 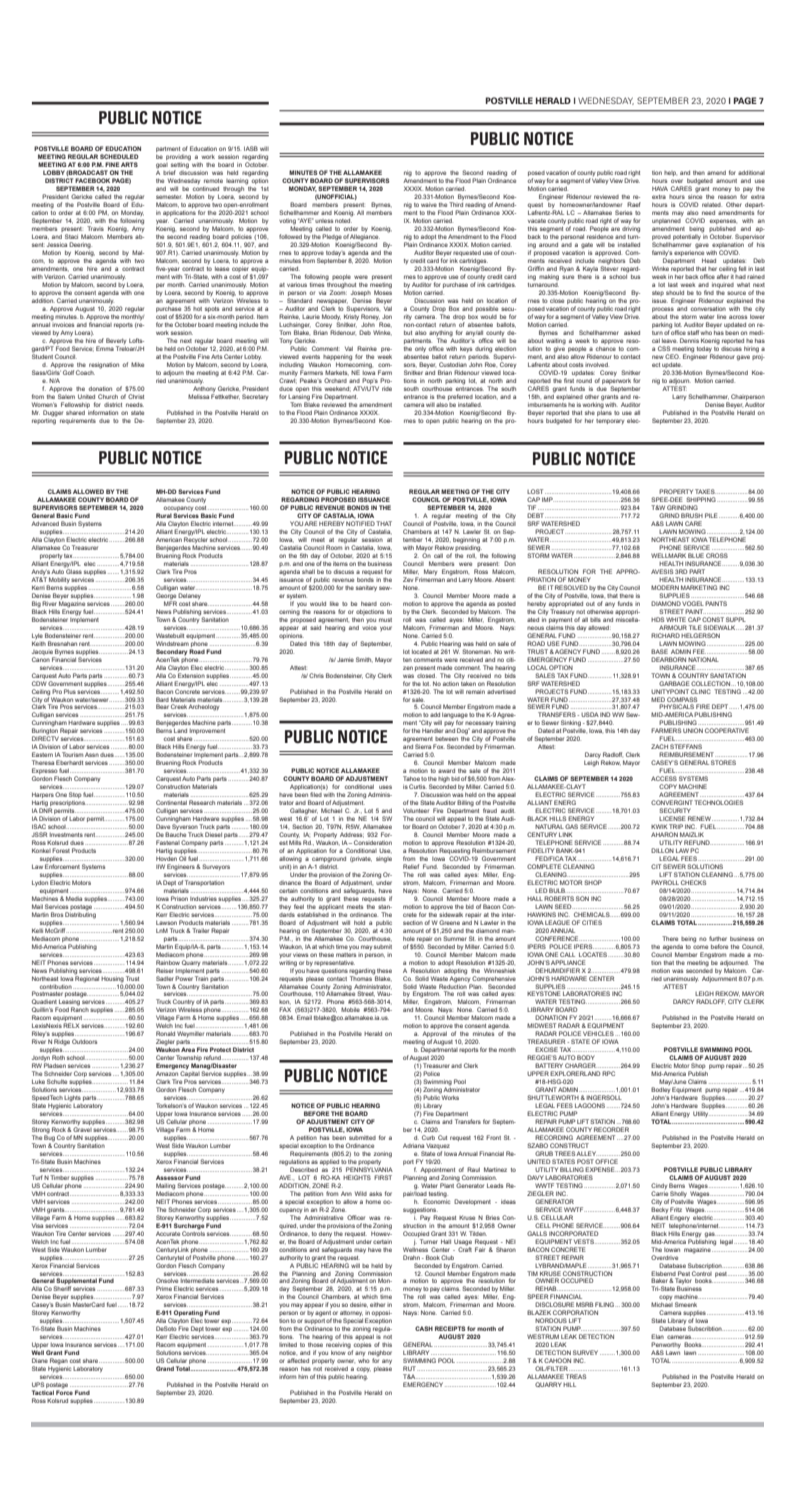 What do you see at coordinates (171, 802) in the screenshot?
I see `Continental` at bounding box center [171, 802].
